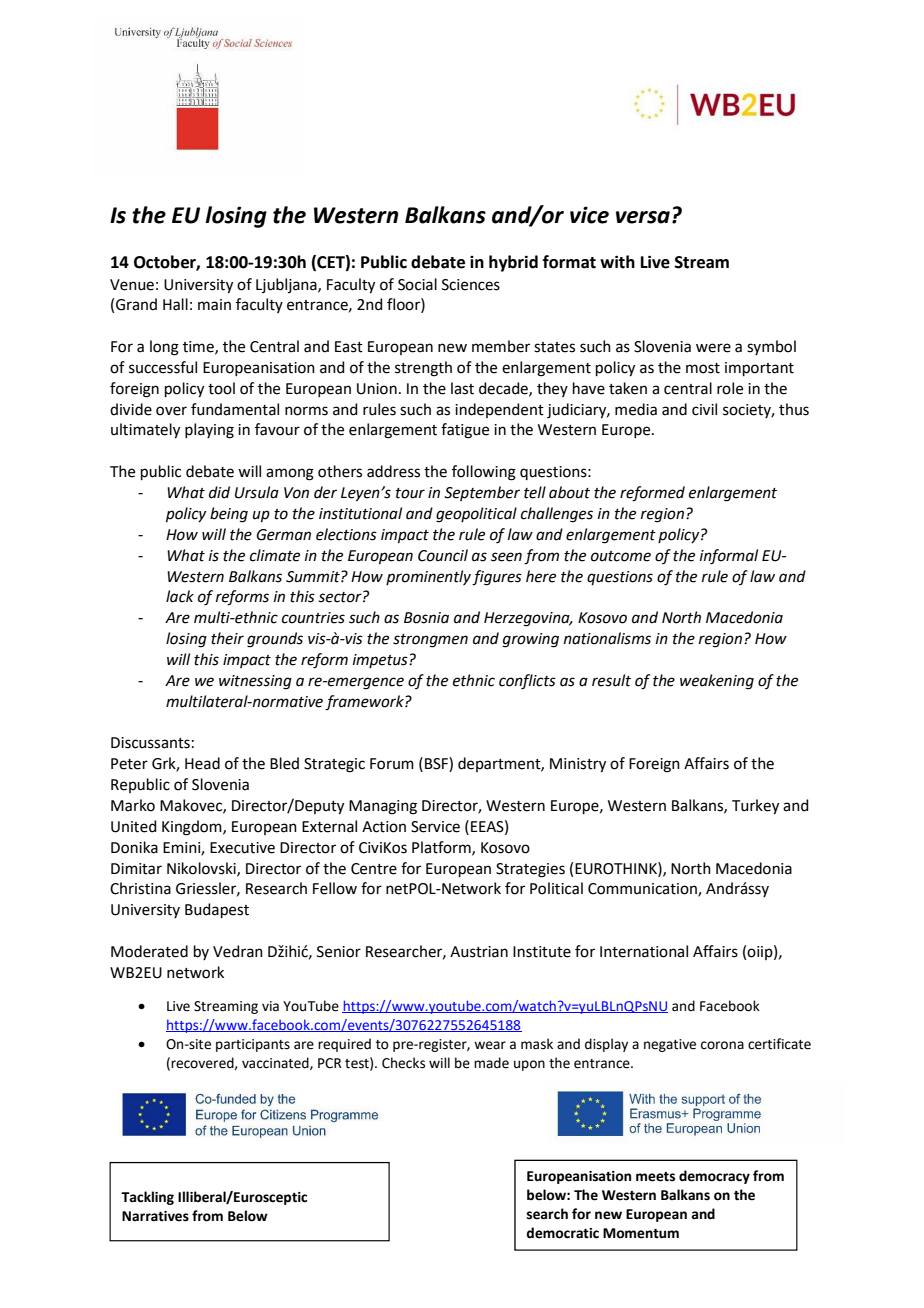  Describe the element at coordinates (270, 1006) in the document. I see `via` at that location.
